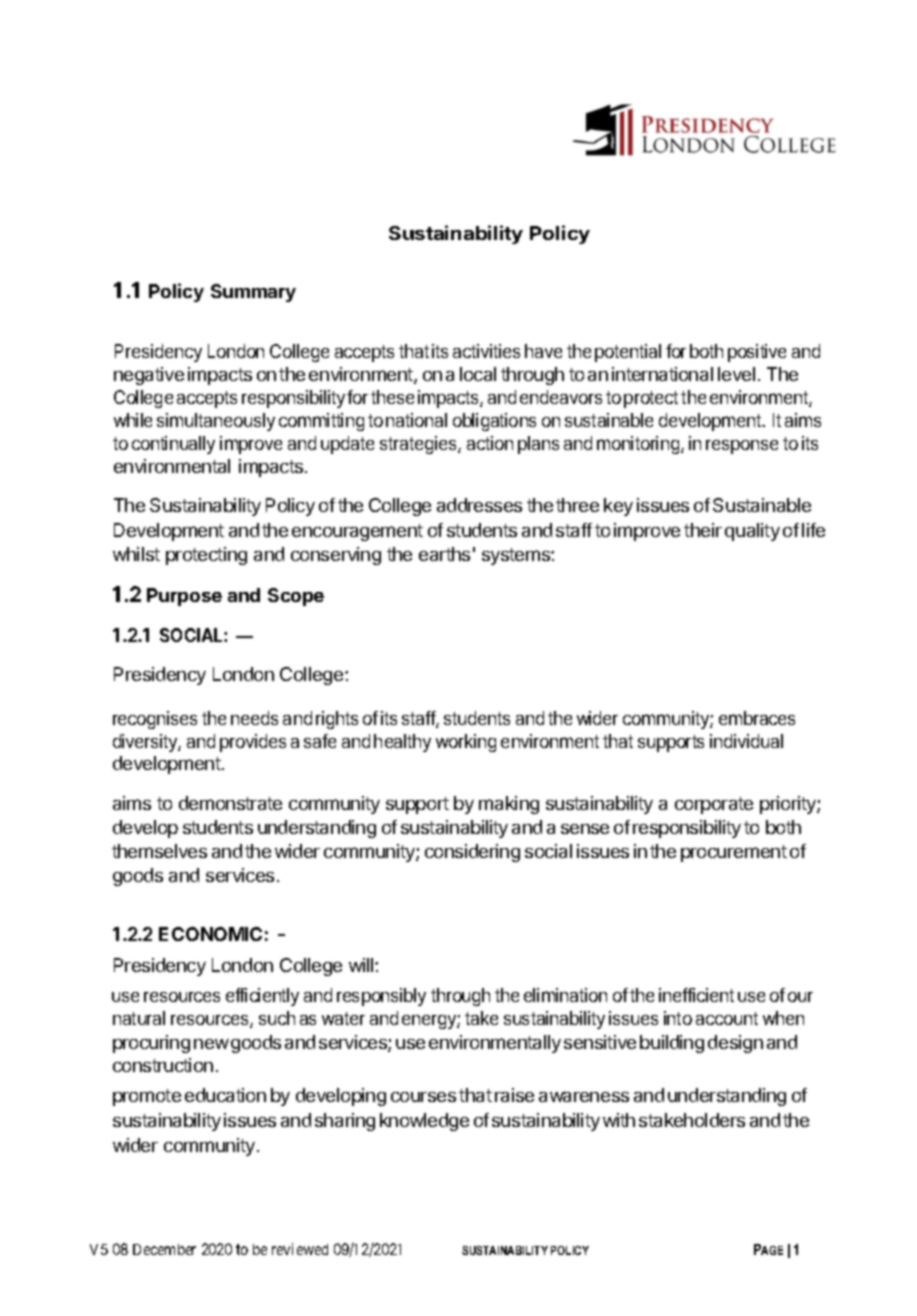 The image size is (917, 1316). I want to click on ECONOMIC, so click(210, 934).
